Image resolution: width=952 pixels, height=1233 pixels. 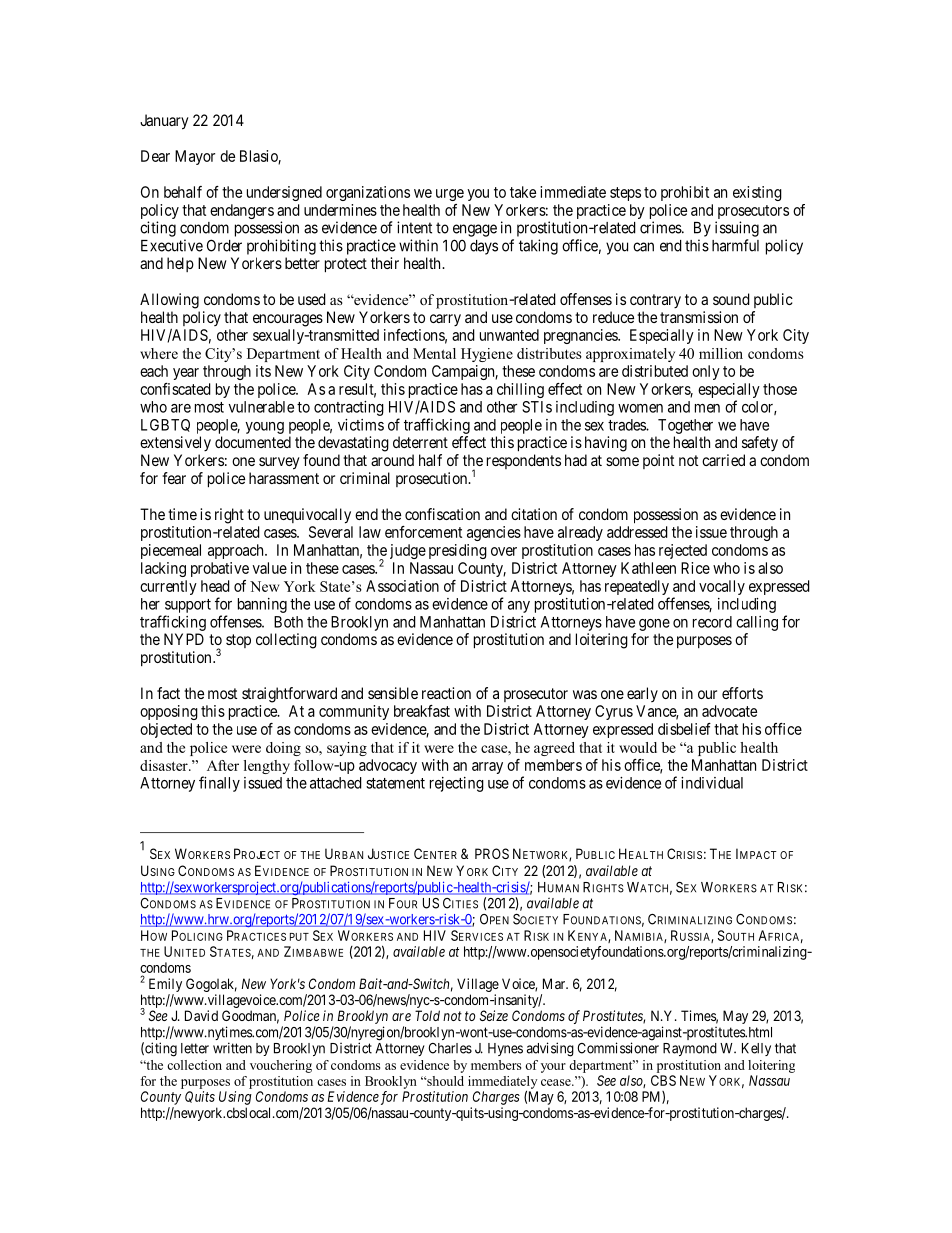 I want to click on Raymond, so click(x=690, y=1049).
